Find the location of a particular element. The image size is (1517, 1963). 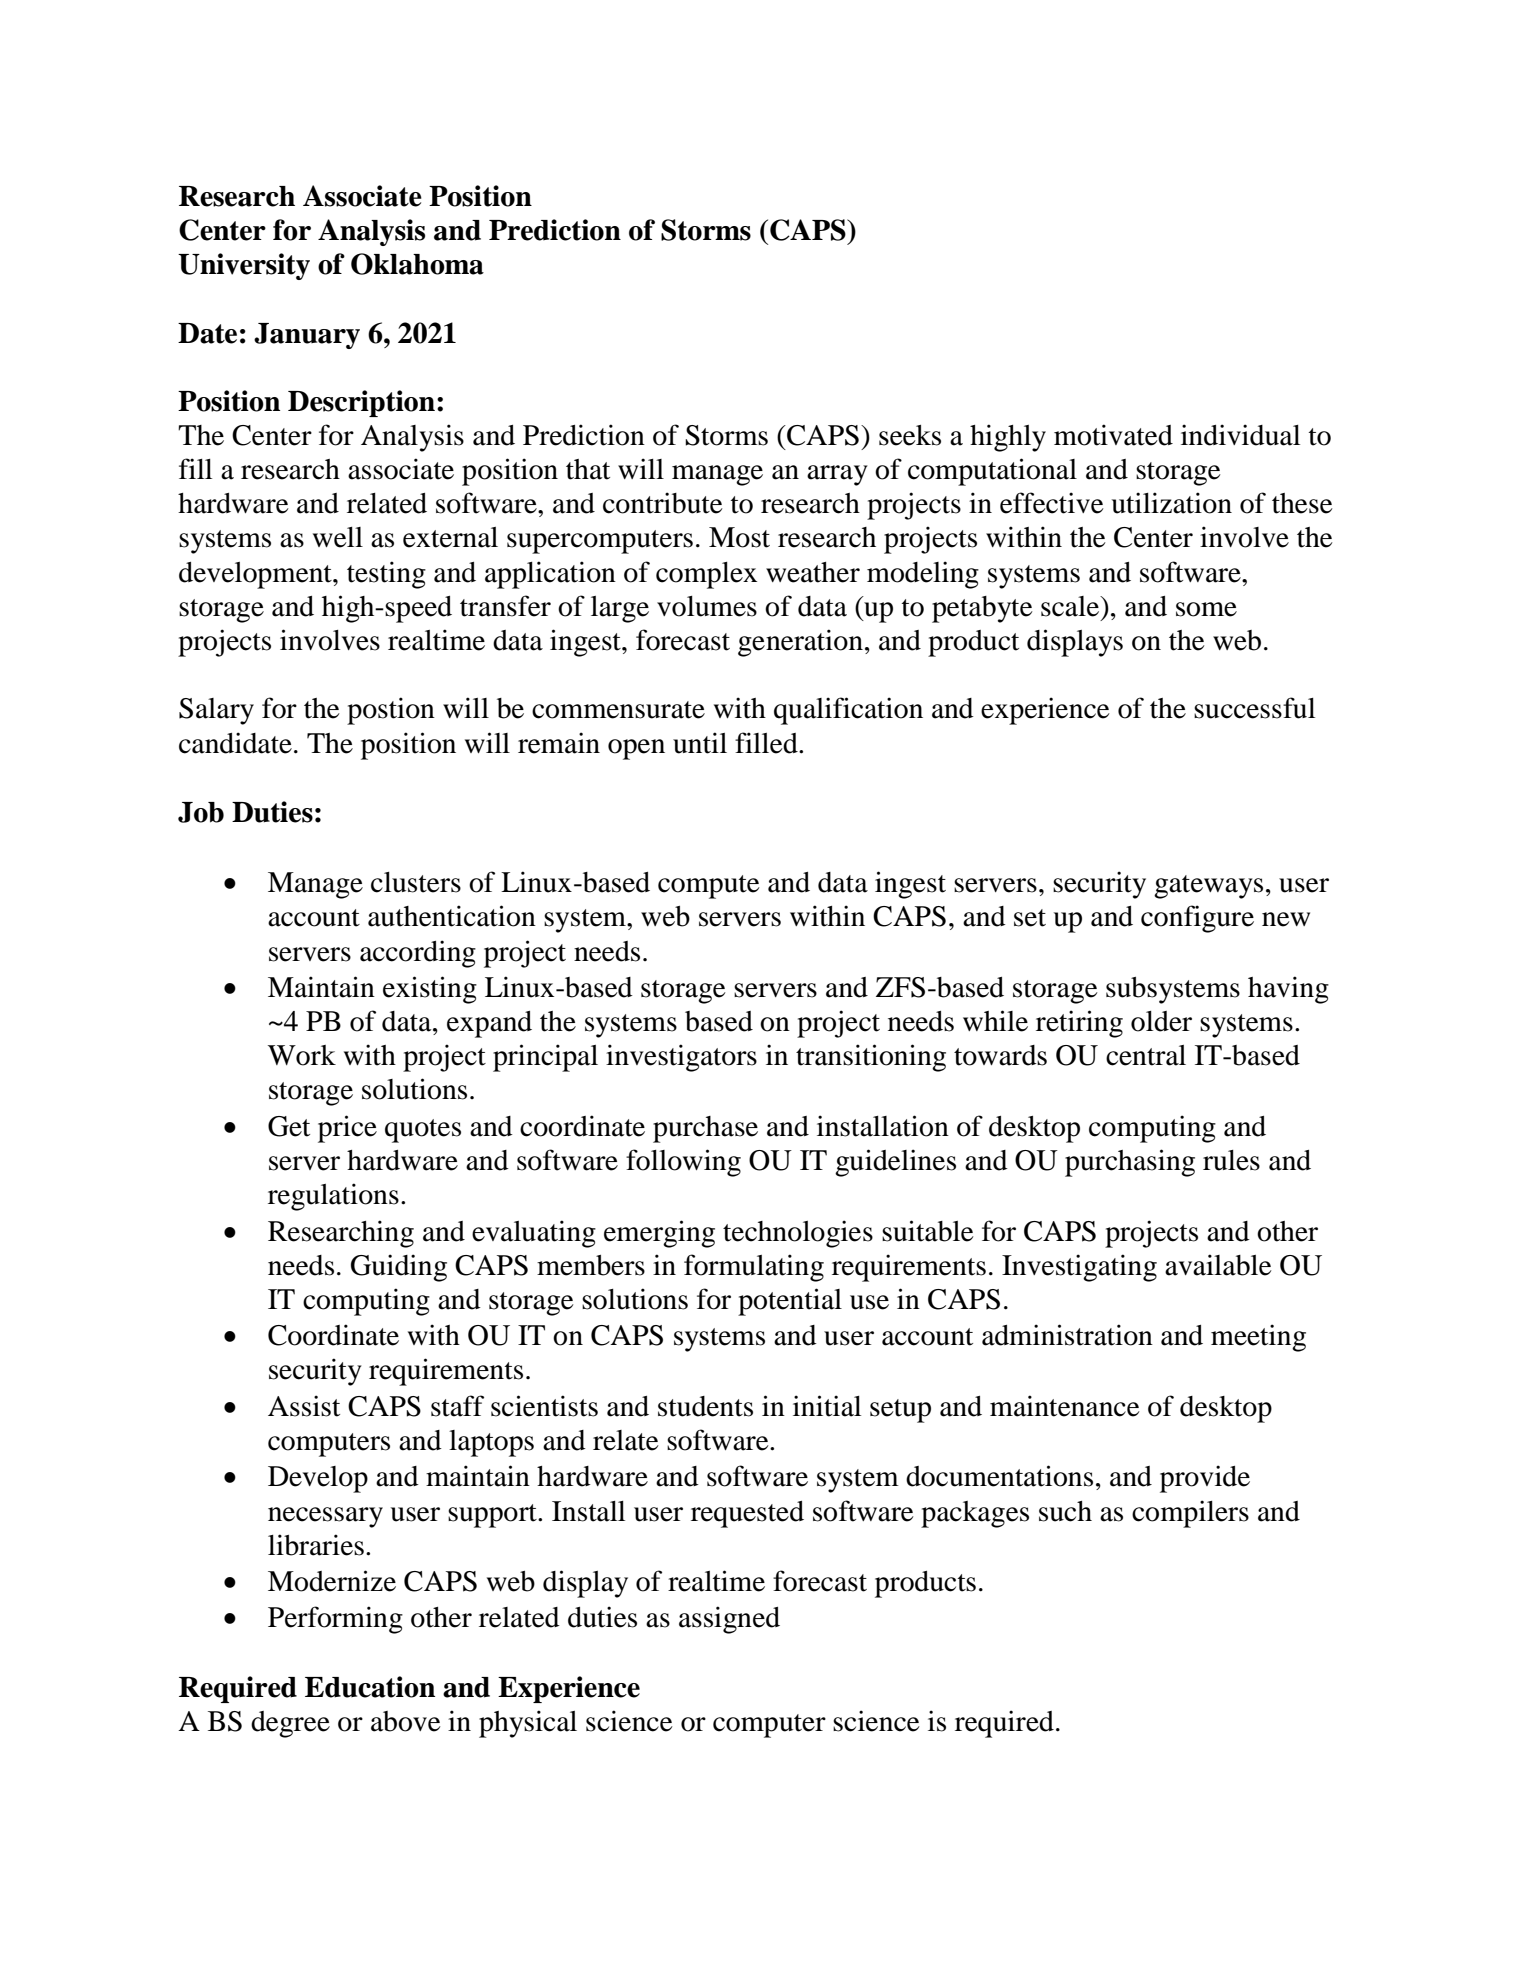

January is located at coordinates (307, 336).
